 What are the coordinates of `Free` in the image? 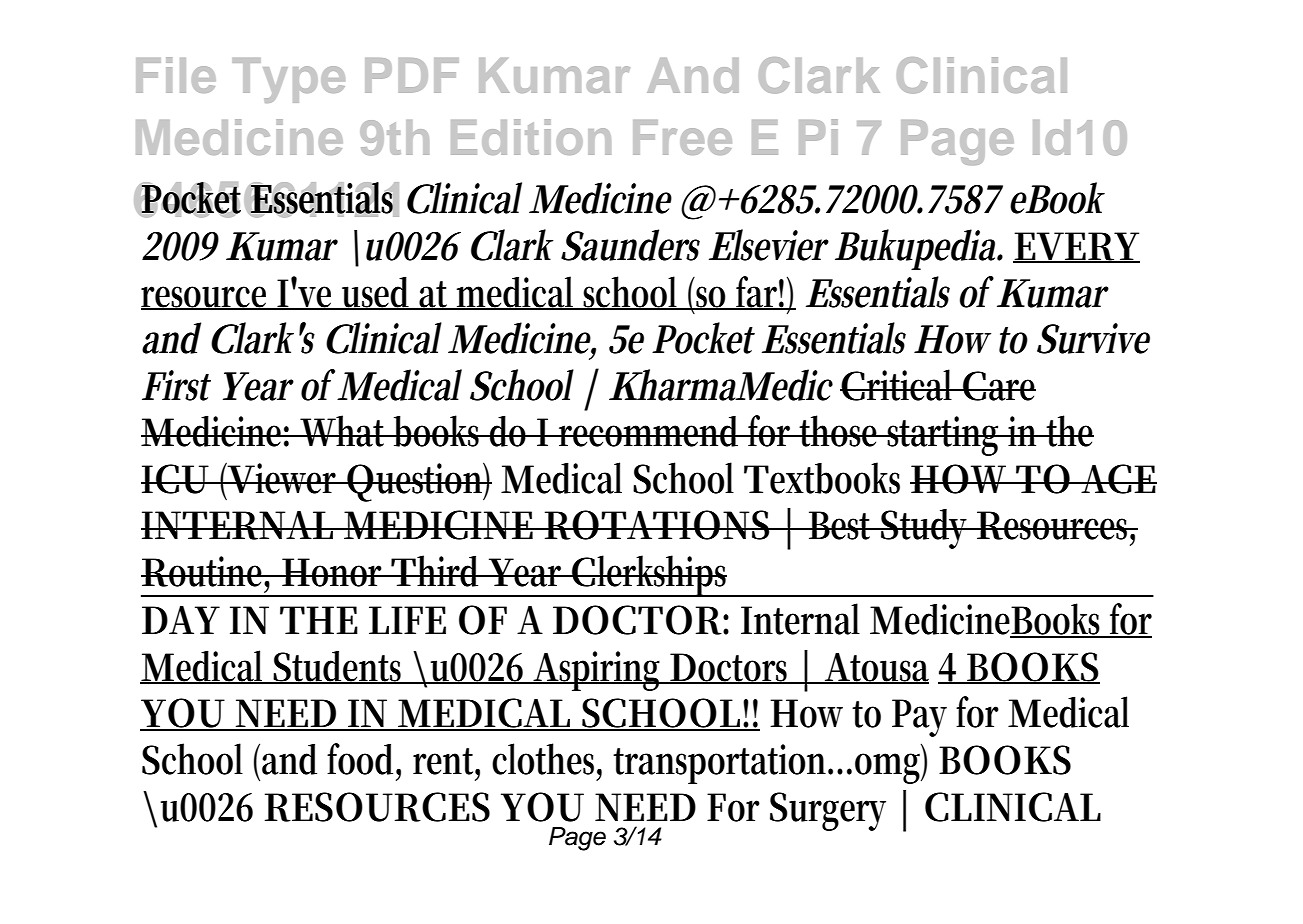 It's located at (682, 137).
